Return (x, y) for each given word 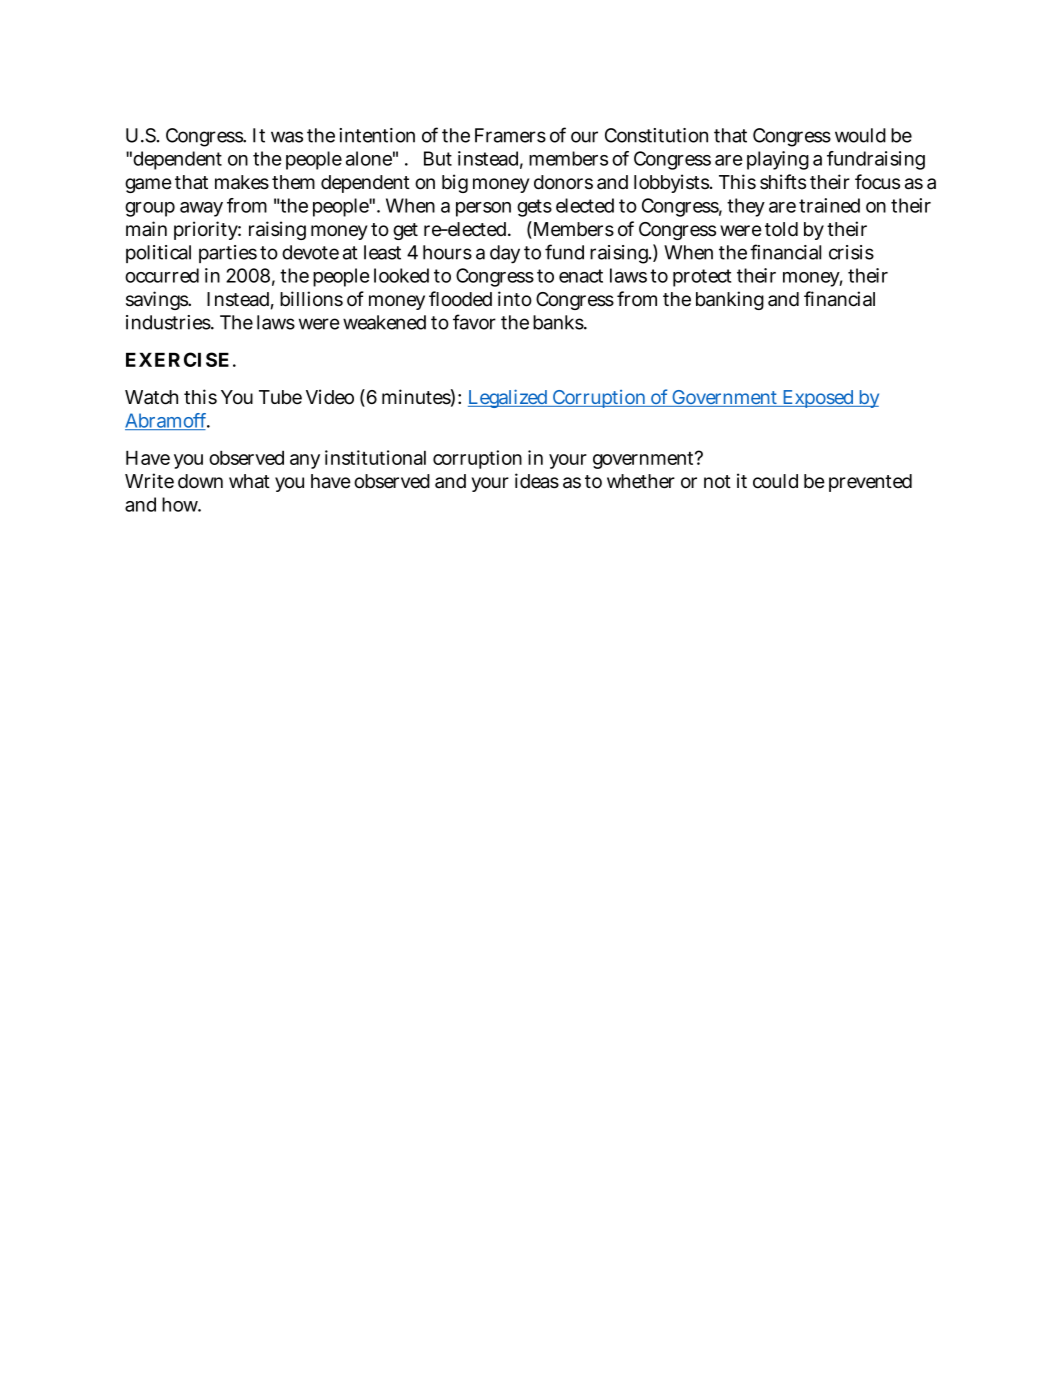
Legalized (509, 398)
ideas (537, 481)
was (287, 137)
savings (158, 300)
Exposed (818, 399)
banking (730, 300)
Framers (510, 135)
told (781, 229)
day (505, 254)
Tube (280, 397)
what (249, 481)
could (775, 481)
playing (778, 160)
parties (228, 254)
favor (474, 322)
